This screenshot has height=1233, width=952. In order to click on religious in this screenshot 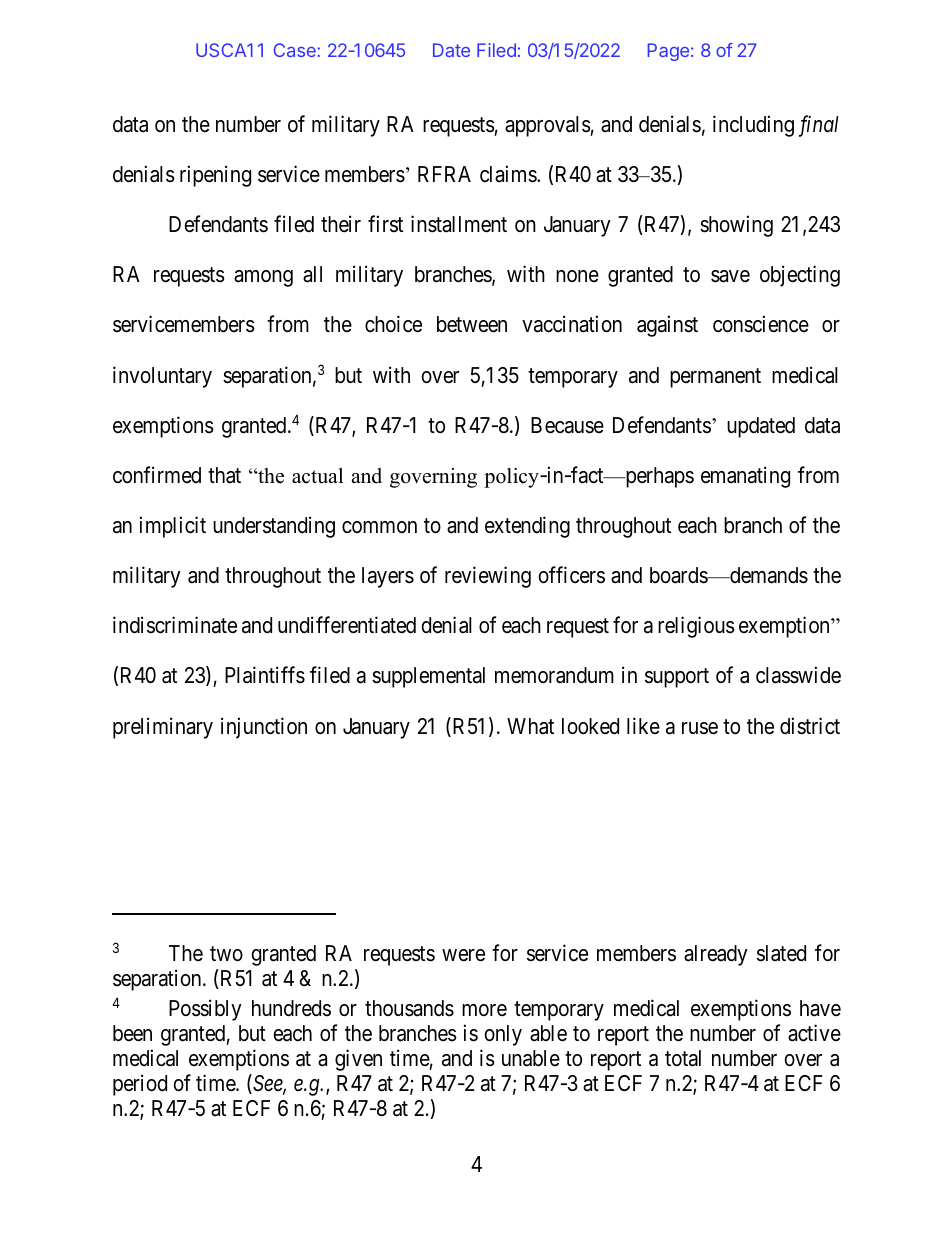, I will do `click(696, 627)`.
